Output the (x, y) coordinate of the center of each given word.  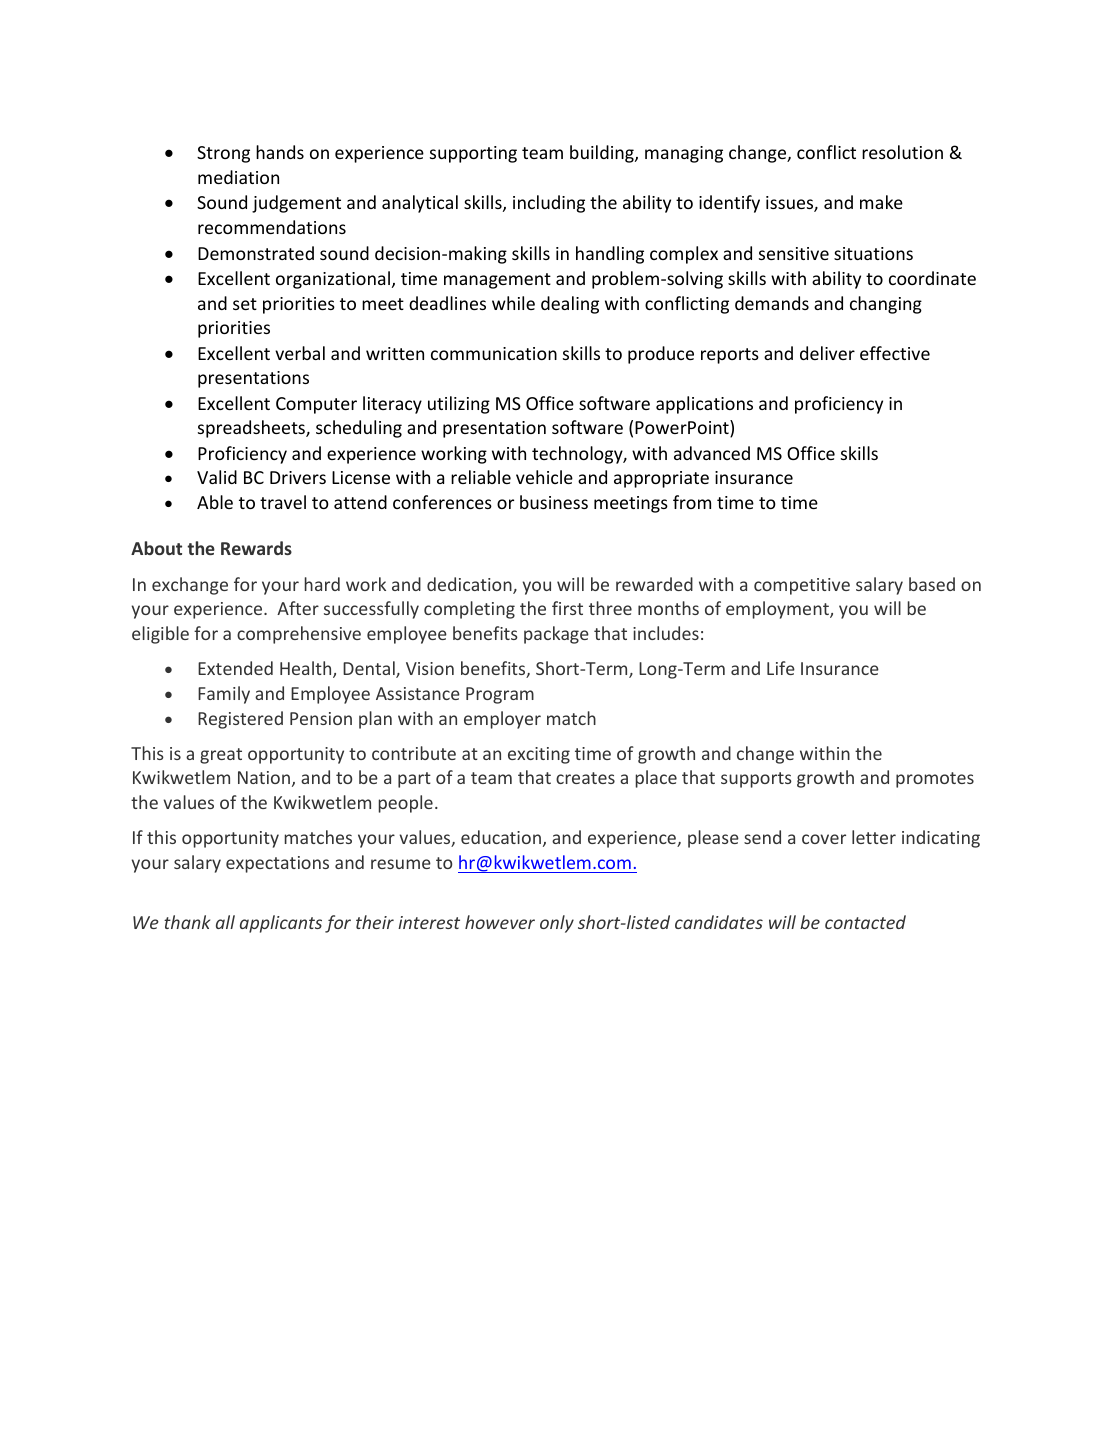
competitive (802, 586)
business (554, 502)
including (549, 204)
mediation (238, 177)
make (881, 202)
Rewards (256, 548)
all (225, 922)
